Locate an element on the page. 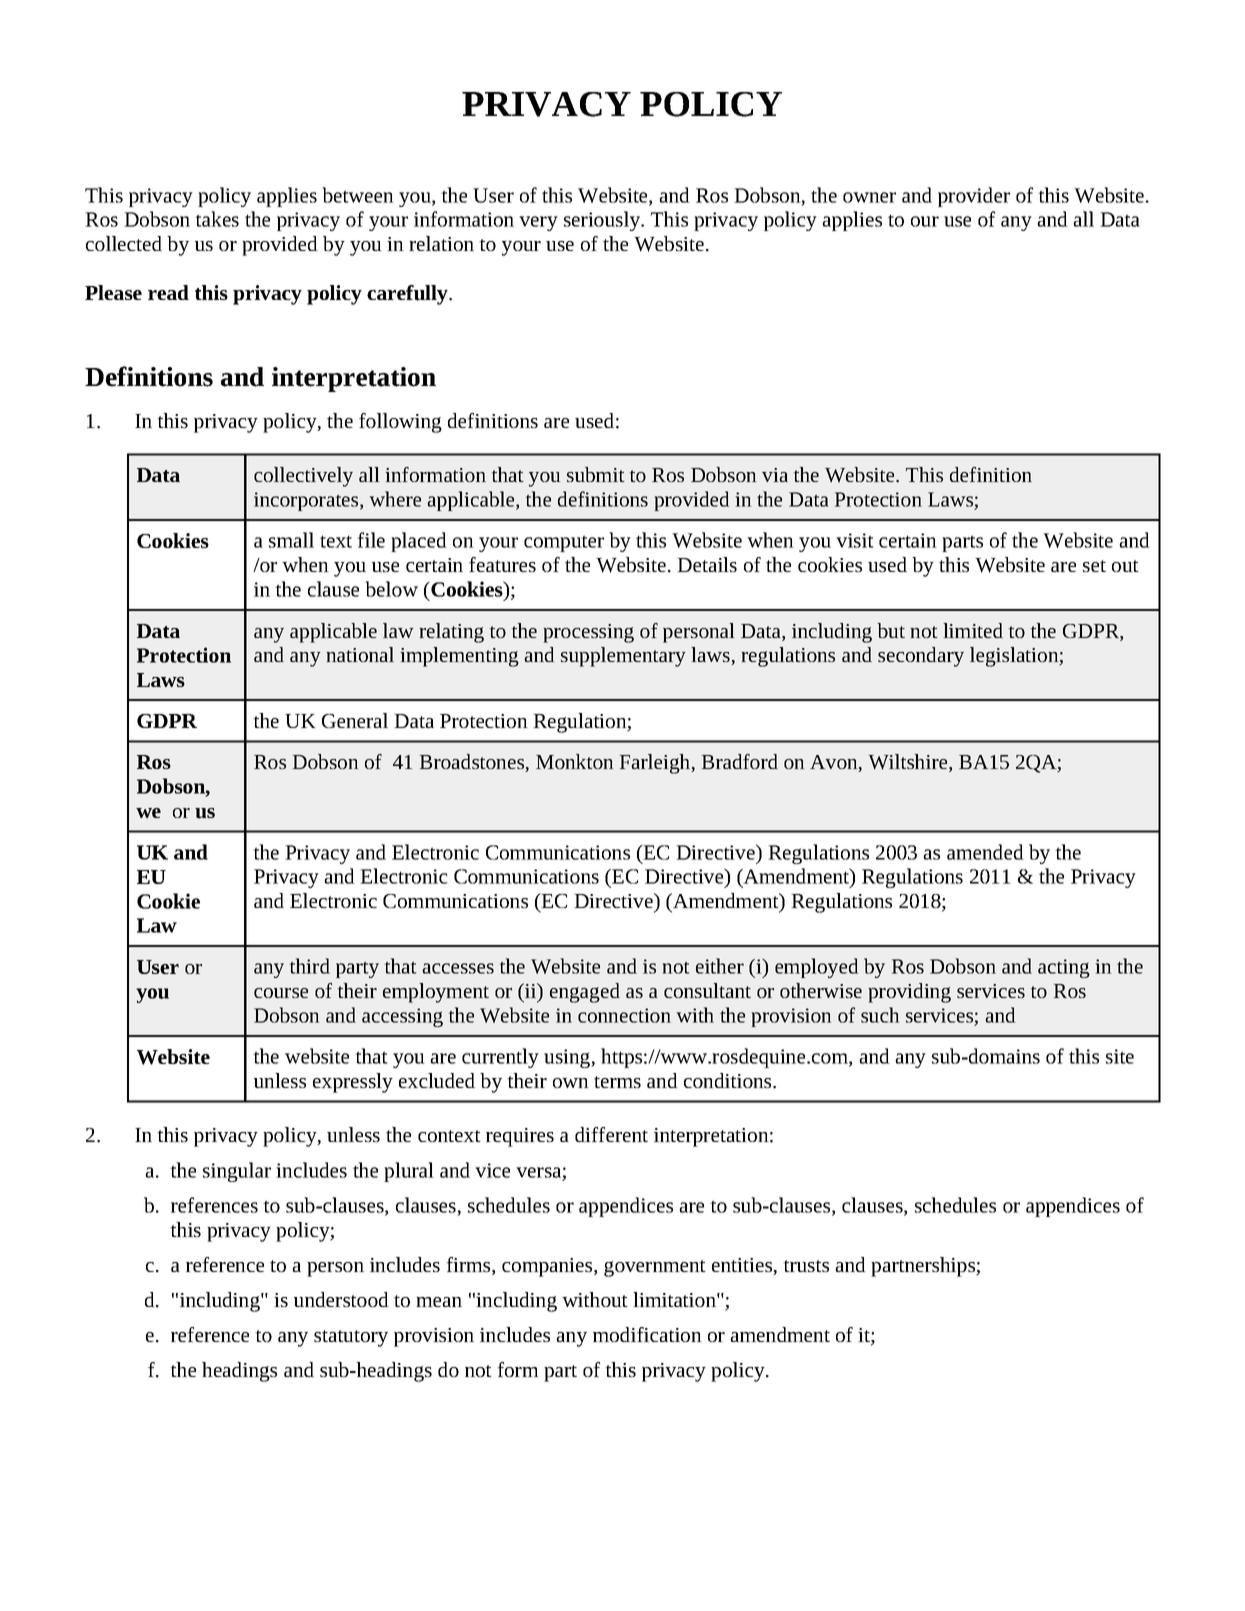 This document has height=1611, width=1245. Bradford is located at coordinates (739, 761).
